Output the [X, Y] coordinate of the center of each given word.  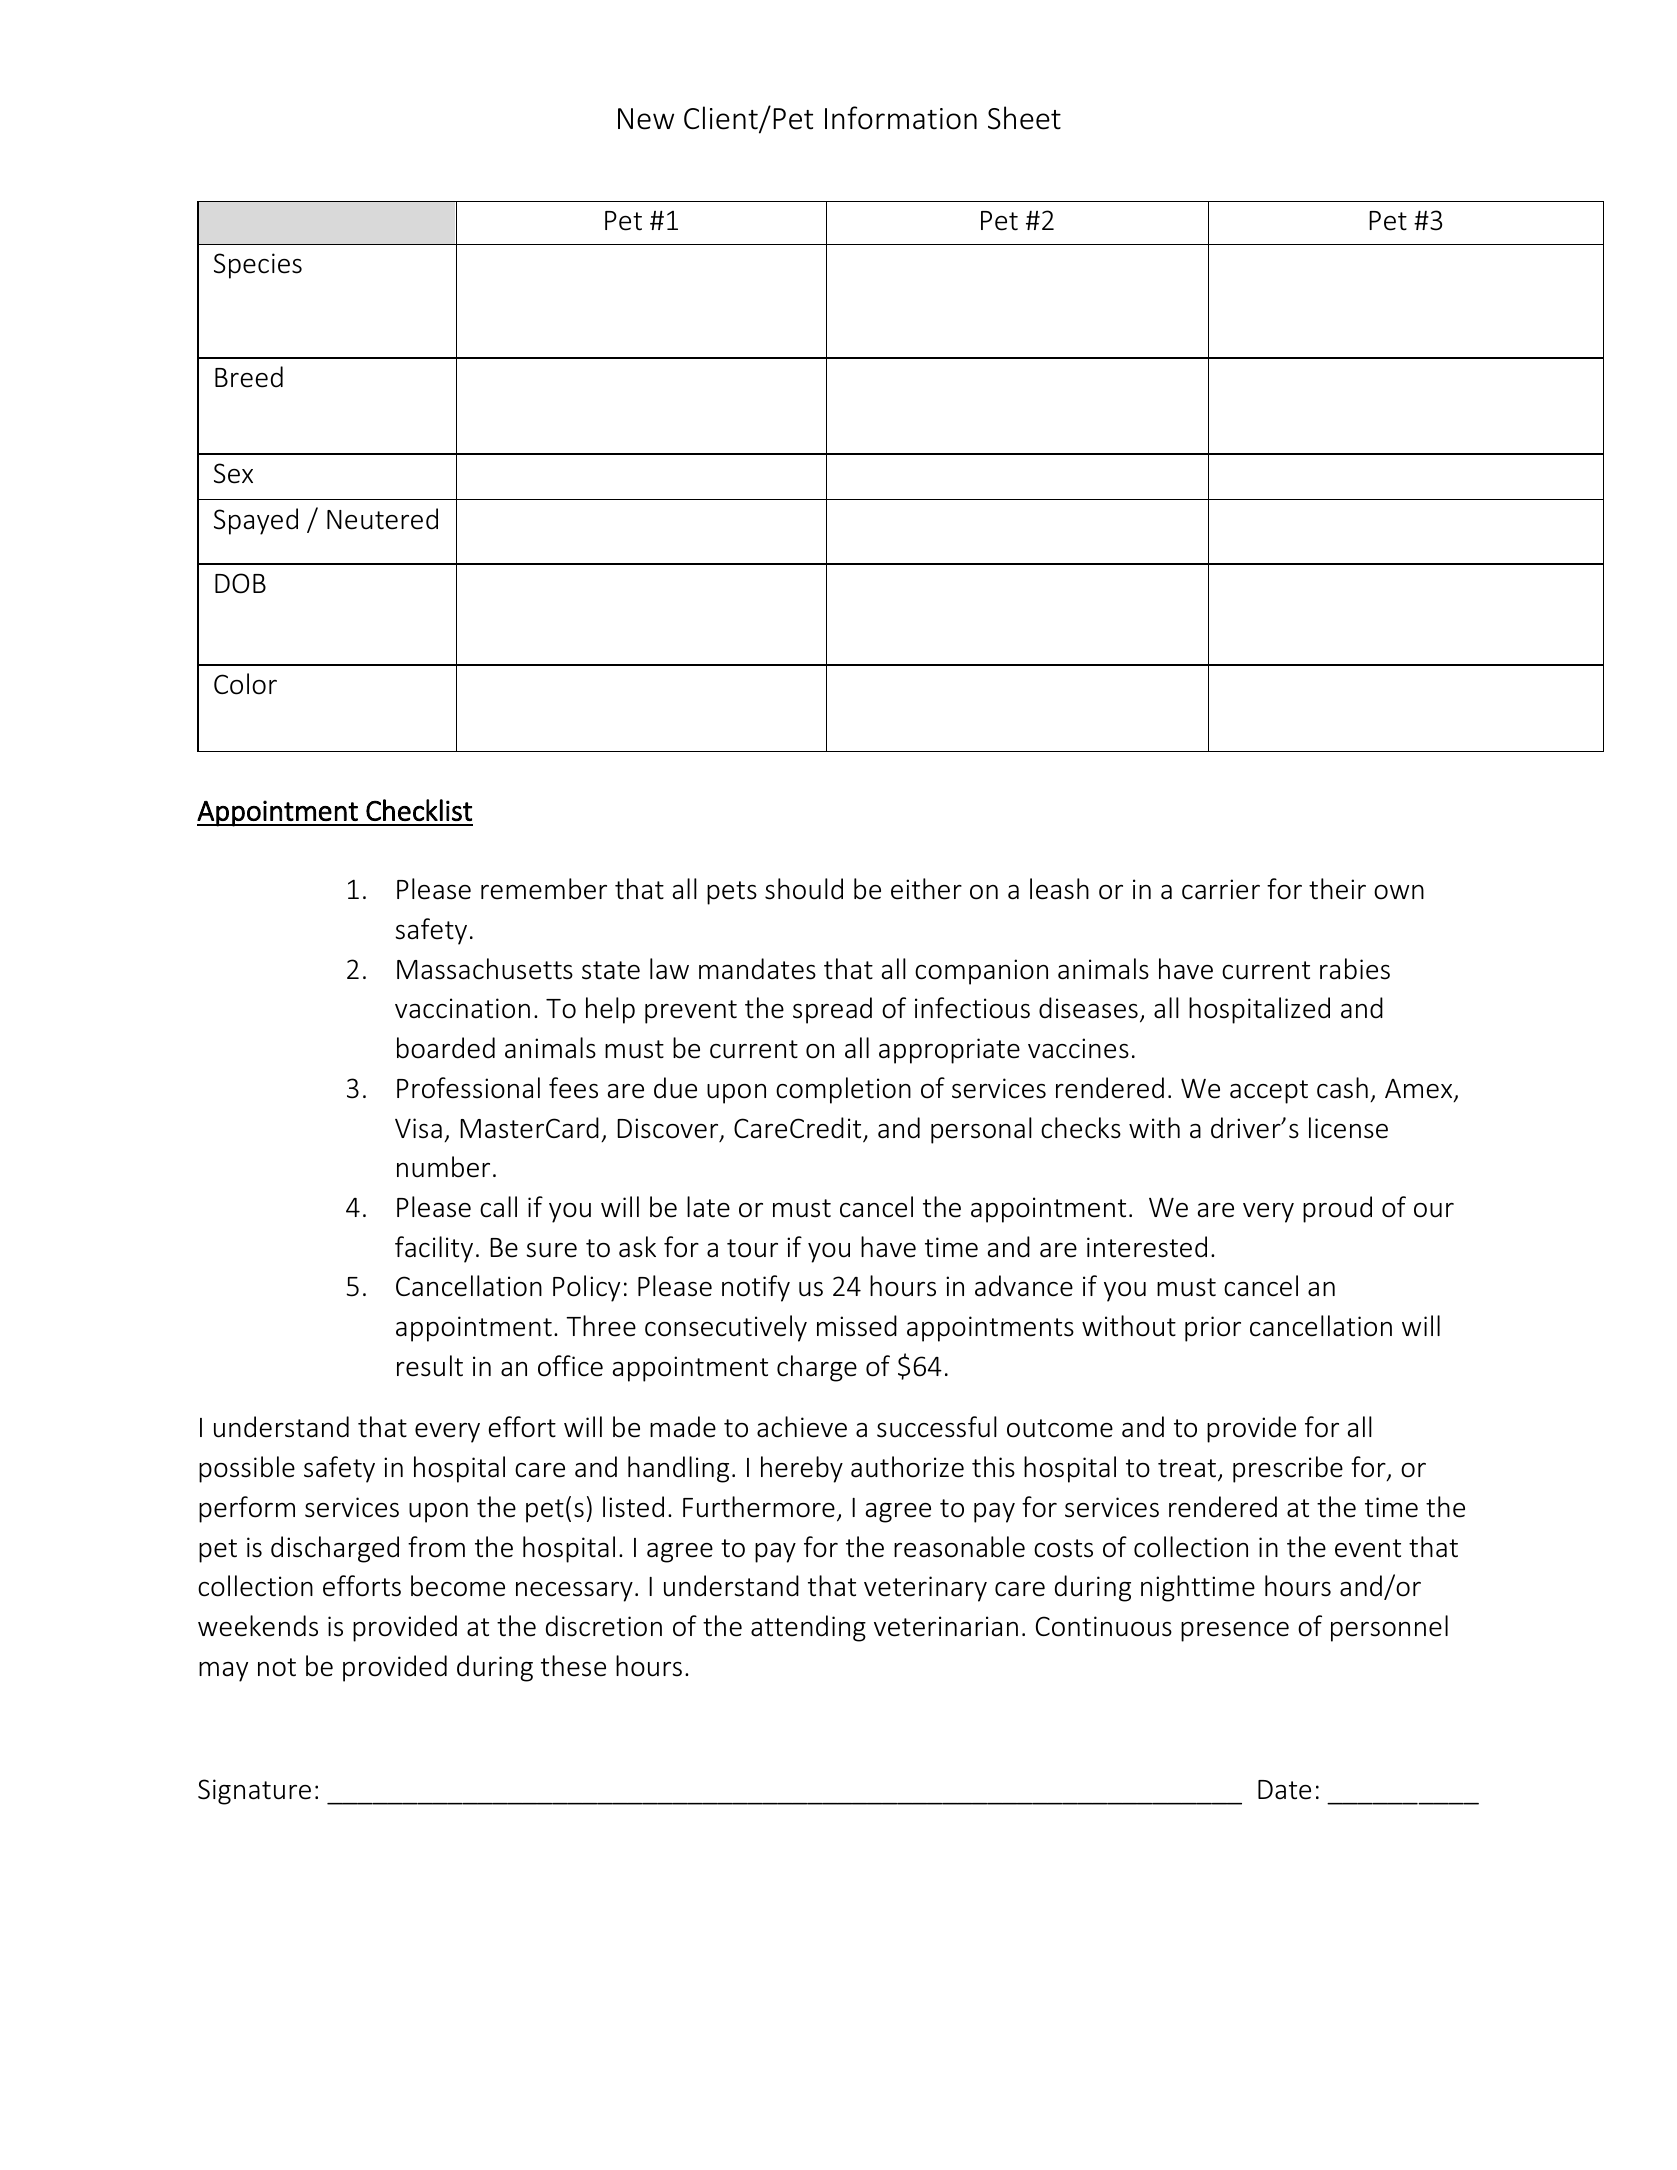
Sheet [1024, 118]
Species [258, 266]
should [804, 889]
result [430, 1366]
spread [832, 1010]
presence [1235, 1632]
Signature [254, 1792]
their [1337, 889]
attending [808, 1628]
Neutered [382, 519]
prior [1213, 1329]
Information [901, 118]
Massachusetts [485, 969]
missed [857, 1326]
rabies [1355, 969]
